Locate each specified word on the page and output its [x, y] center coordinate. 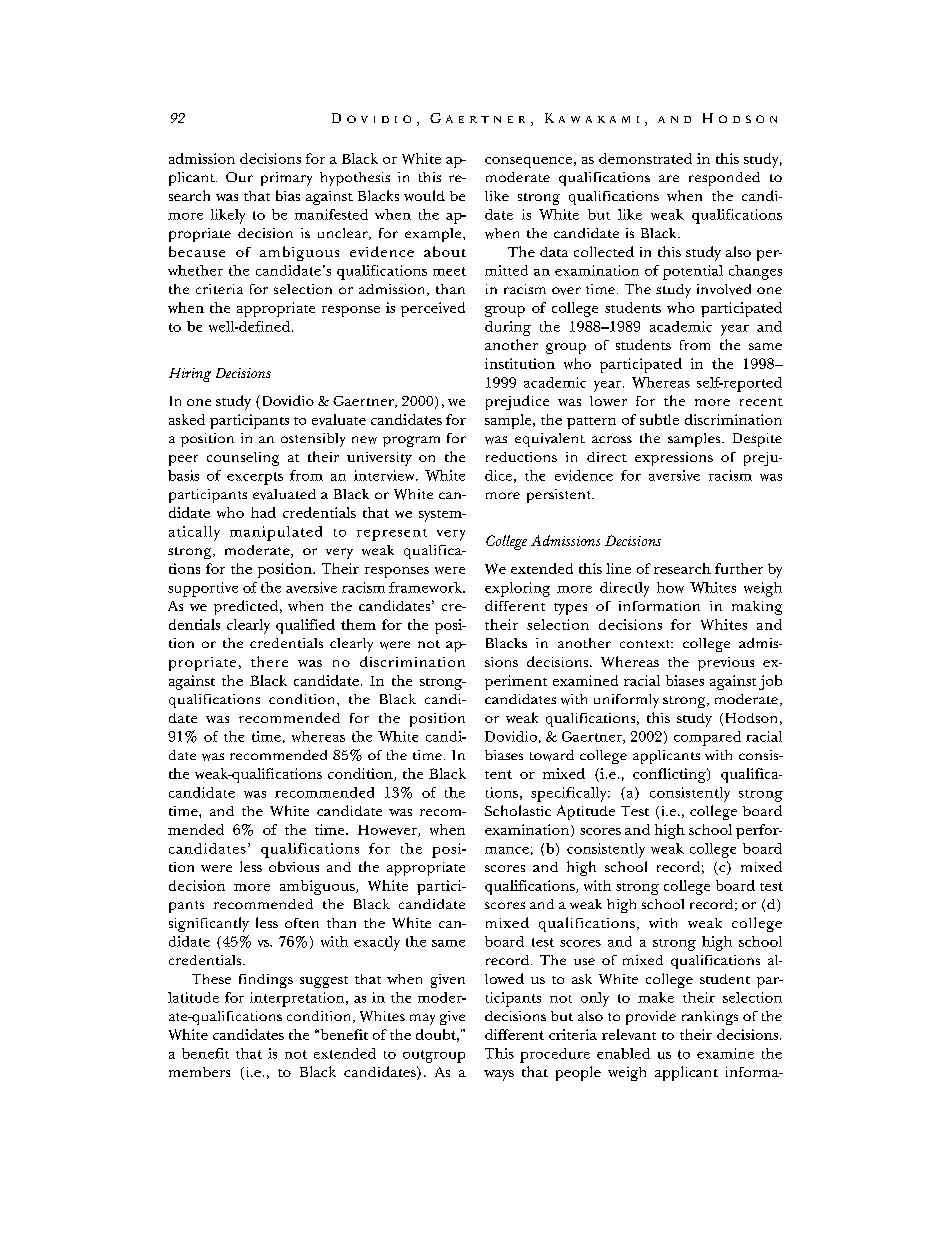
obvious [294, 866]
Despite [757, 440]
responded [724, 179]
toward [552, 755]
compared [707, 738]
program [411, 441]
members [199, 1072]
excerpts [255, 478]
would [424, 195]
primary [286, 179]
